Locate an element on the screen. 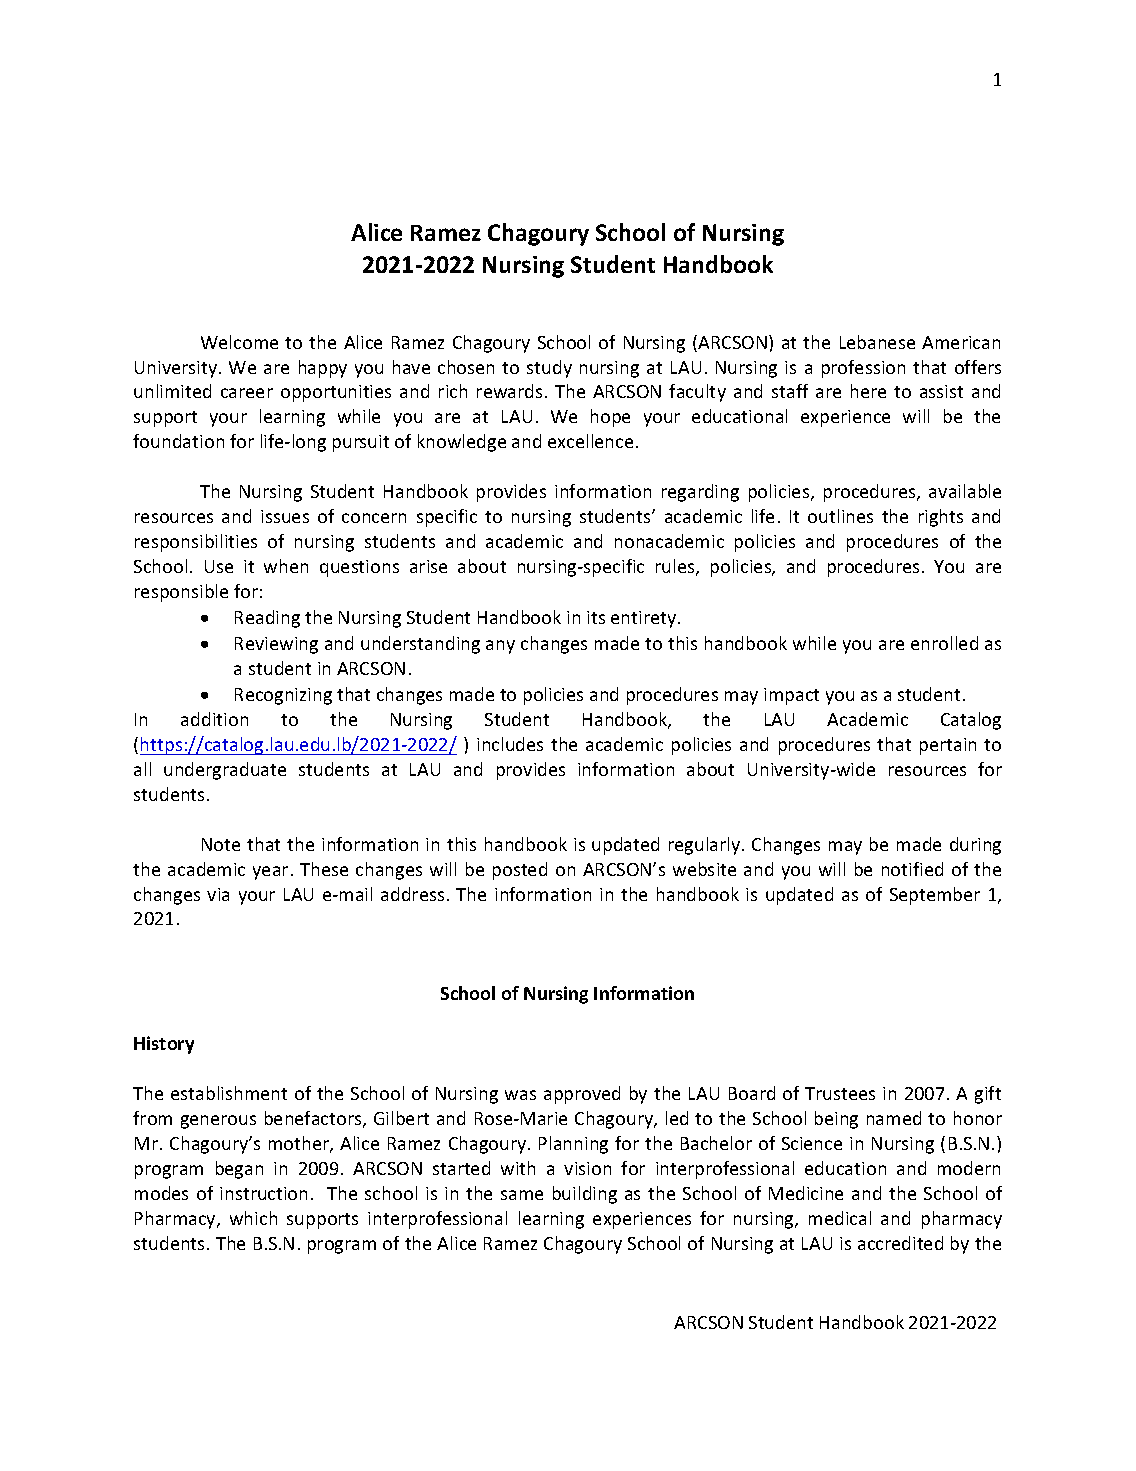 Image resolution: width=1136 pixels, height=1471 pixels. study is located at coordinates (549, 369).
